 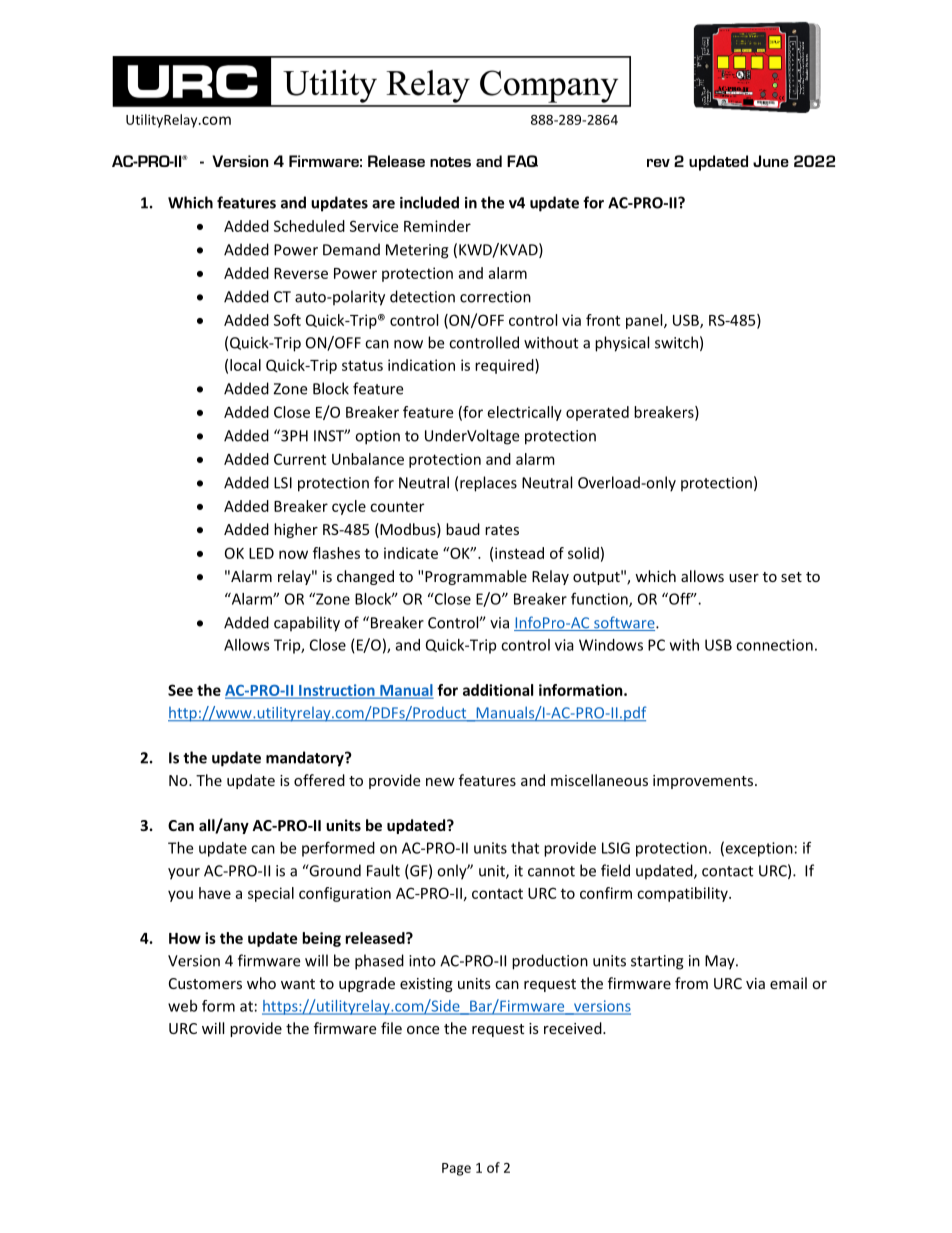 I want to click on June, so click(x=771, y=161).
